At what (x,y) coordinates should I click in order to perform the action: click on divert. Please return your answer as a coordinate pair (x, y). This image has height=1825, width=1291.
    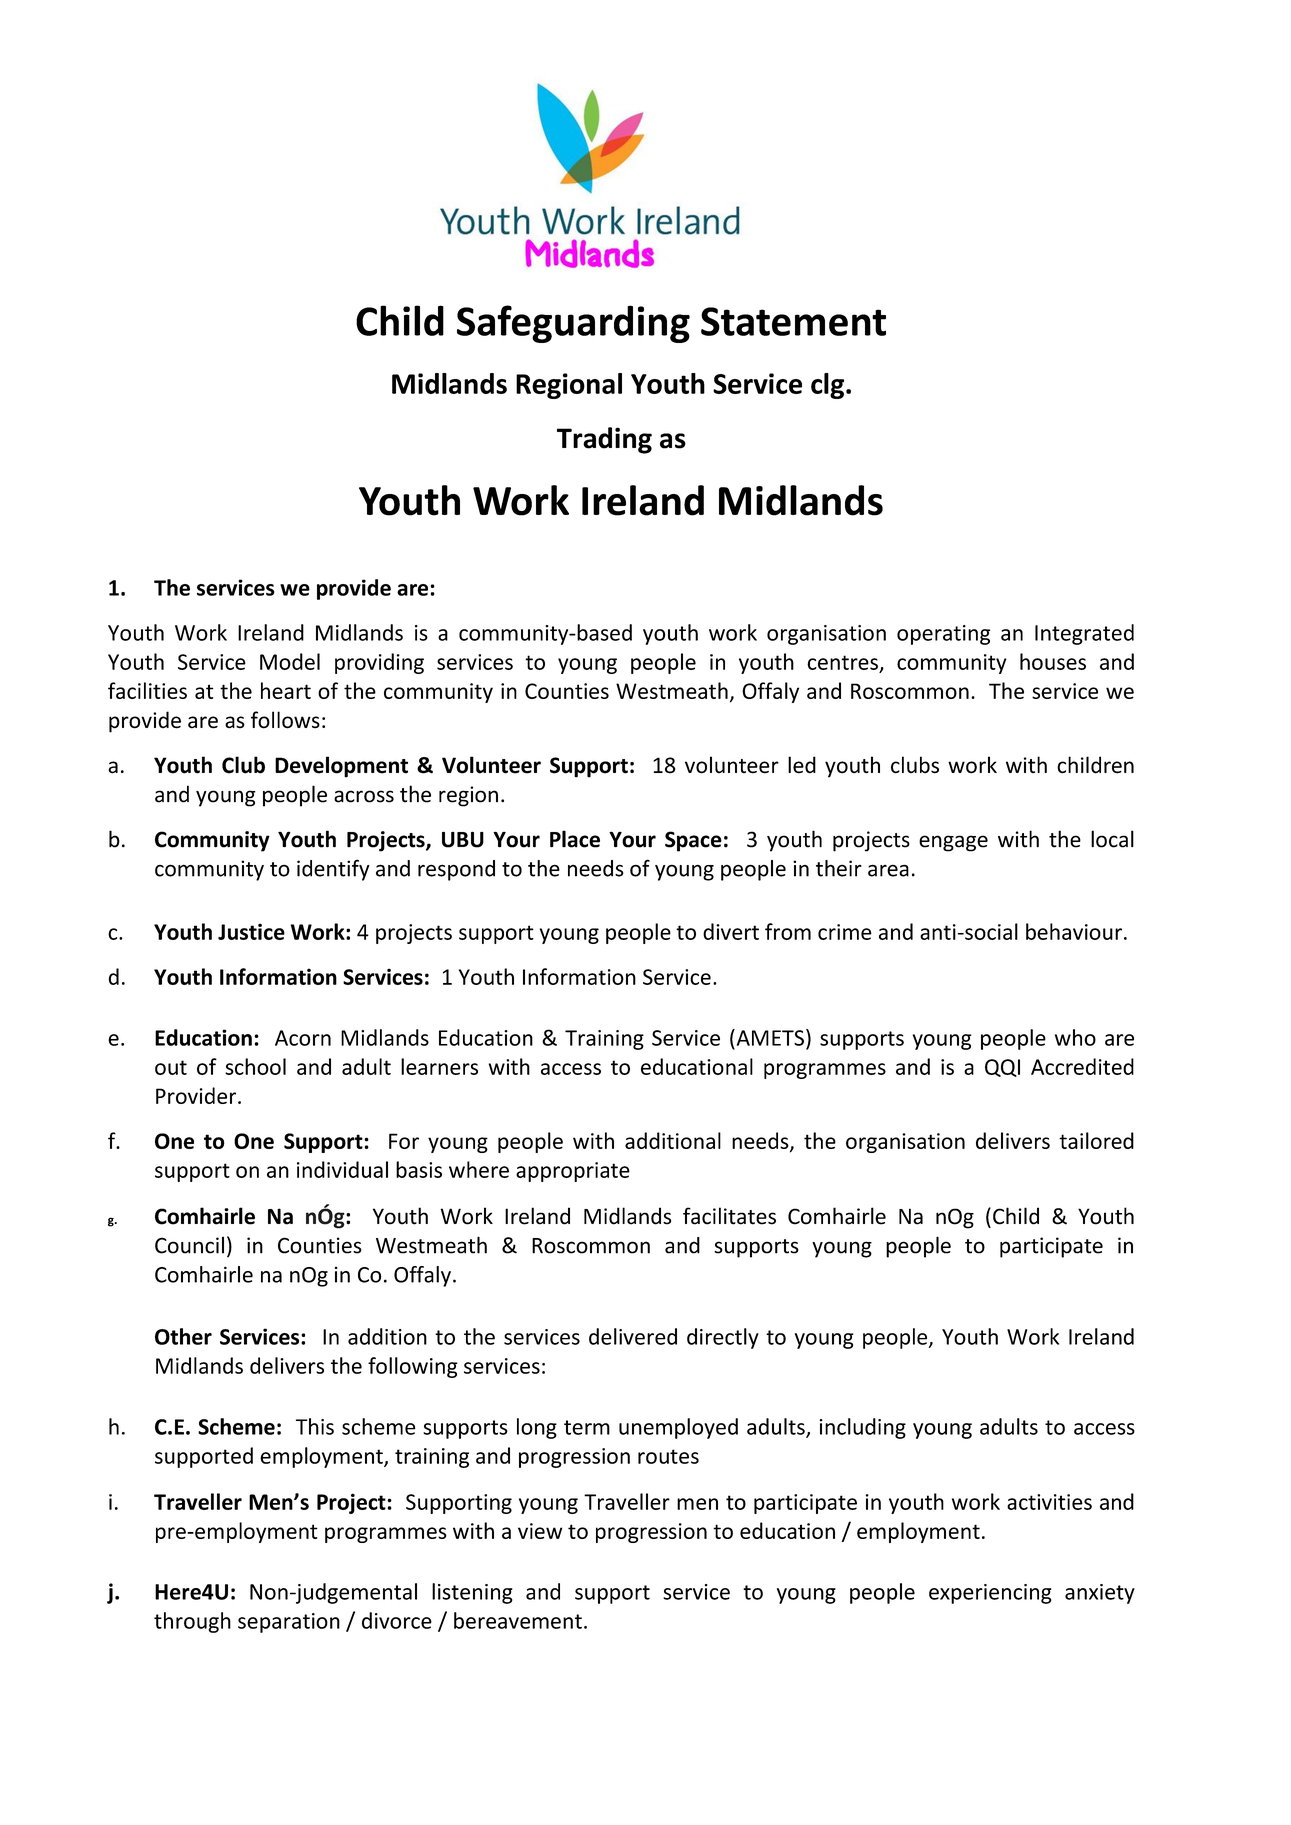
    Looking at the image, I should click on (731, 931).
